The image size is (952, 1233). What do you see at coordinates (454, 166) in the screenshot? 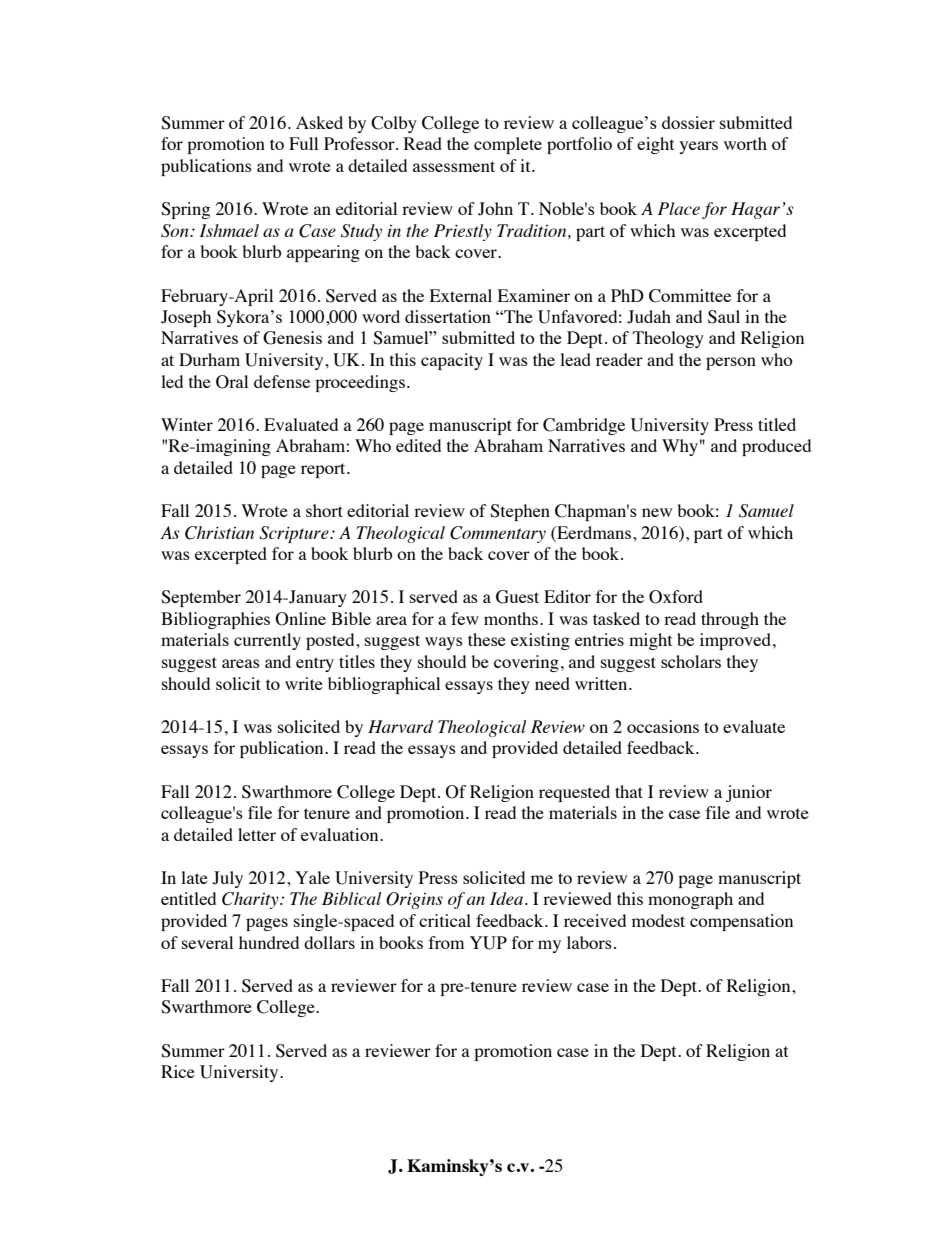
I see `assessment` at bounding box center [454, 166].
